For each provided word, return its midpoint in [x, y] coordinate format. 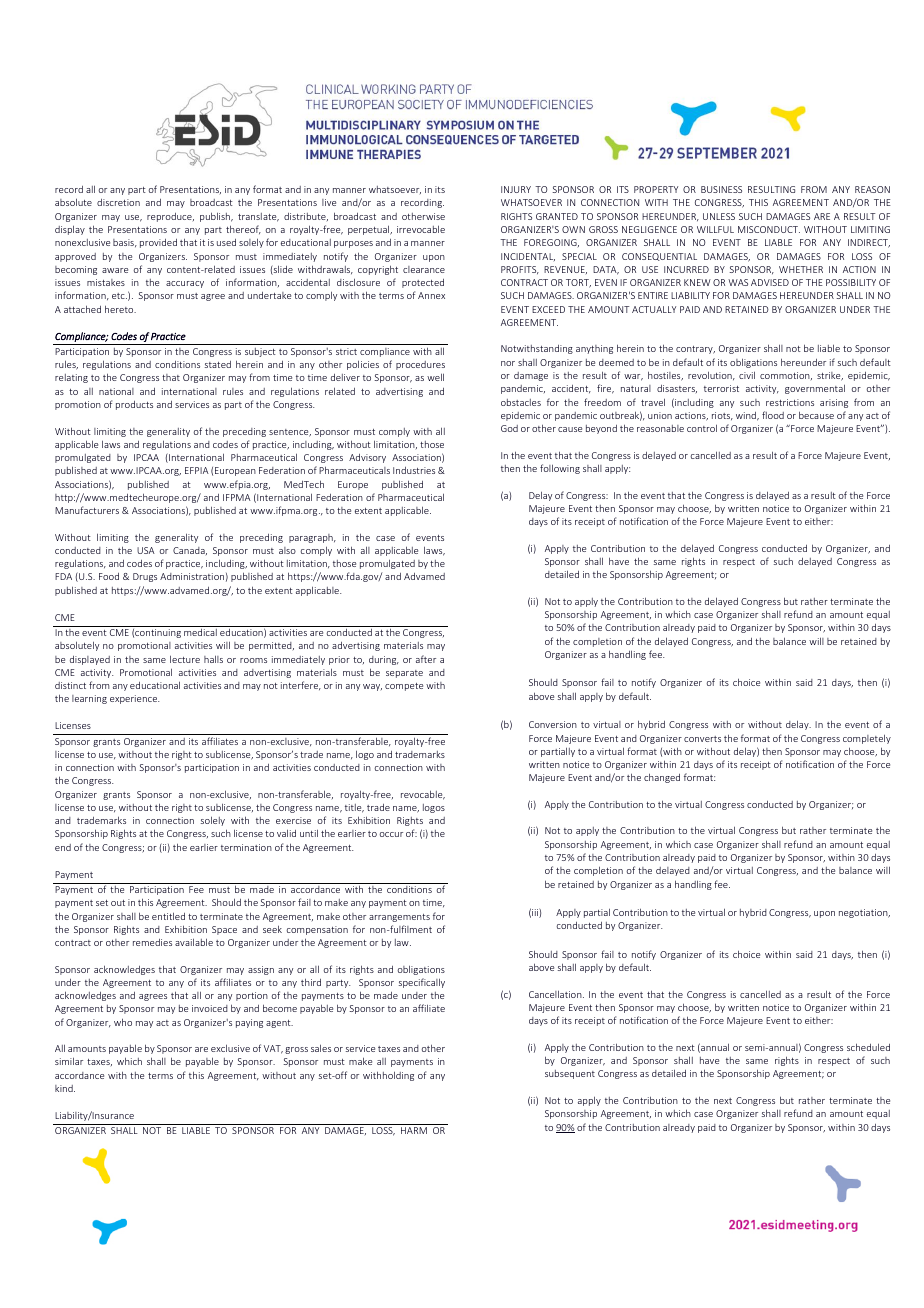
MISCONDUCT [769, 229]
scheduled [868, 1047]
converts [702, 739]
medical [200, 632]
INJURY [516, 189]
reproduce [170, 217]
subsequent [570, 1074]
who [123, 1022]
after [426, 659]
